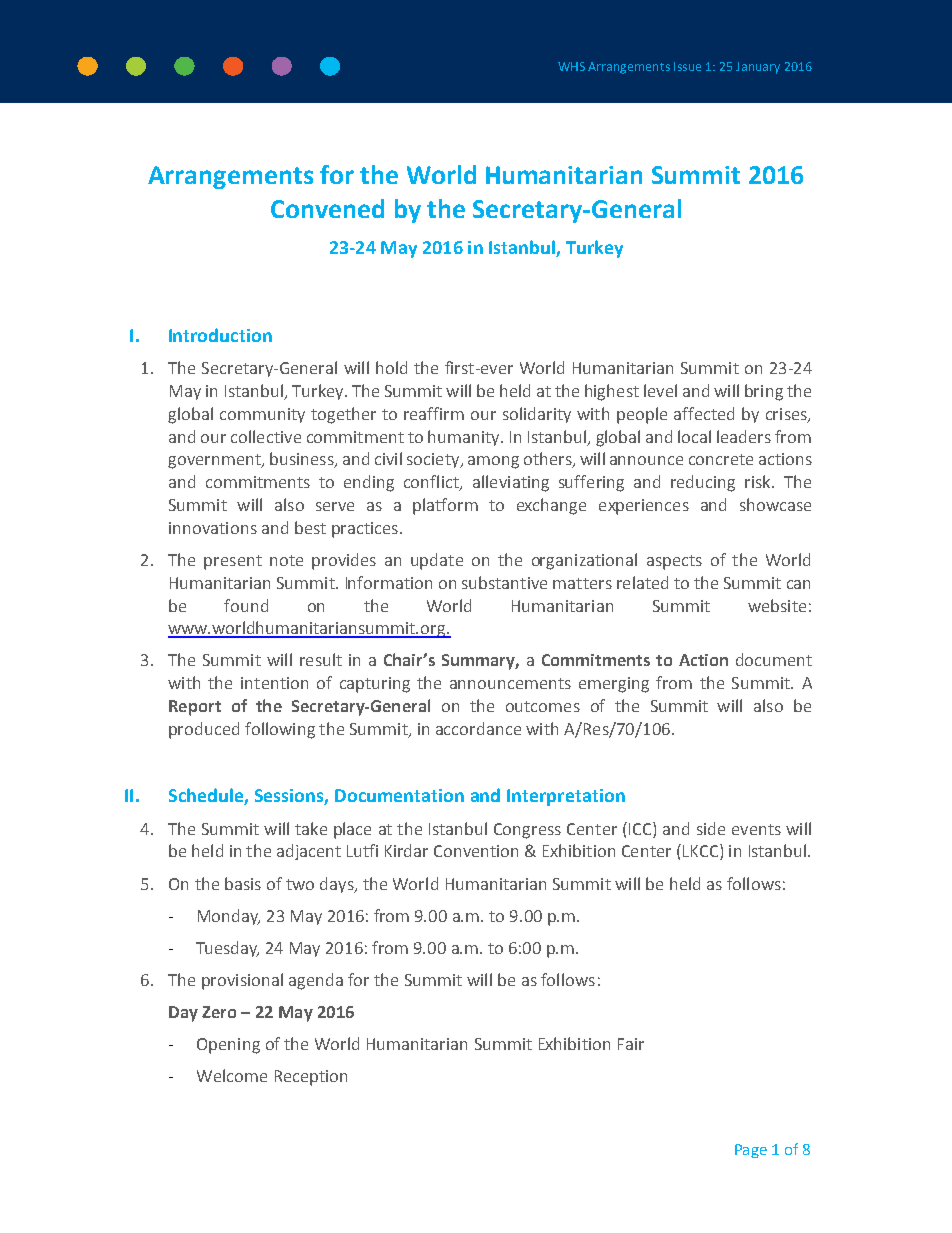  I want to click on found, so click(246, 605).
